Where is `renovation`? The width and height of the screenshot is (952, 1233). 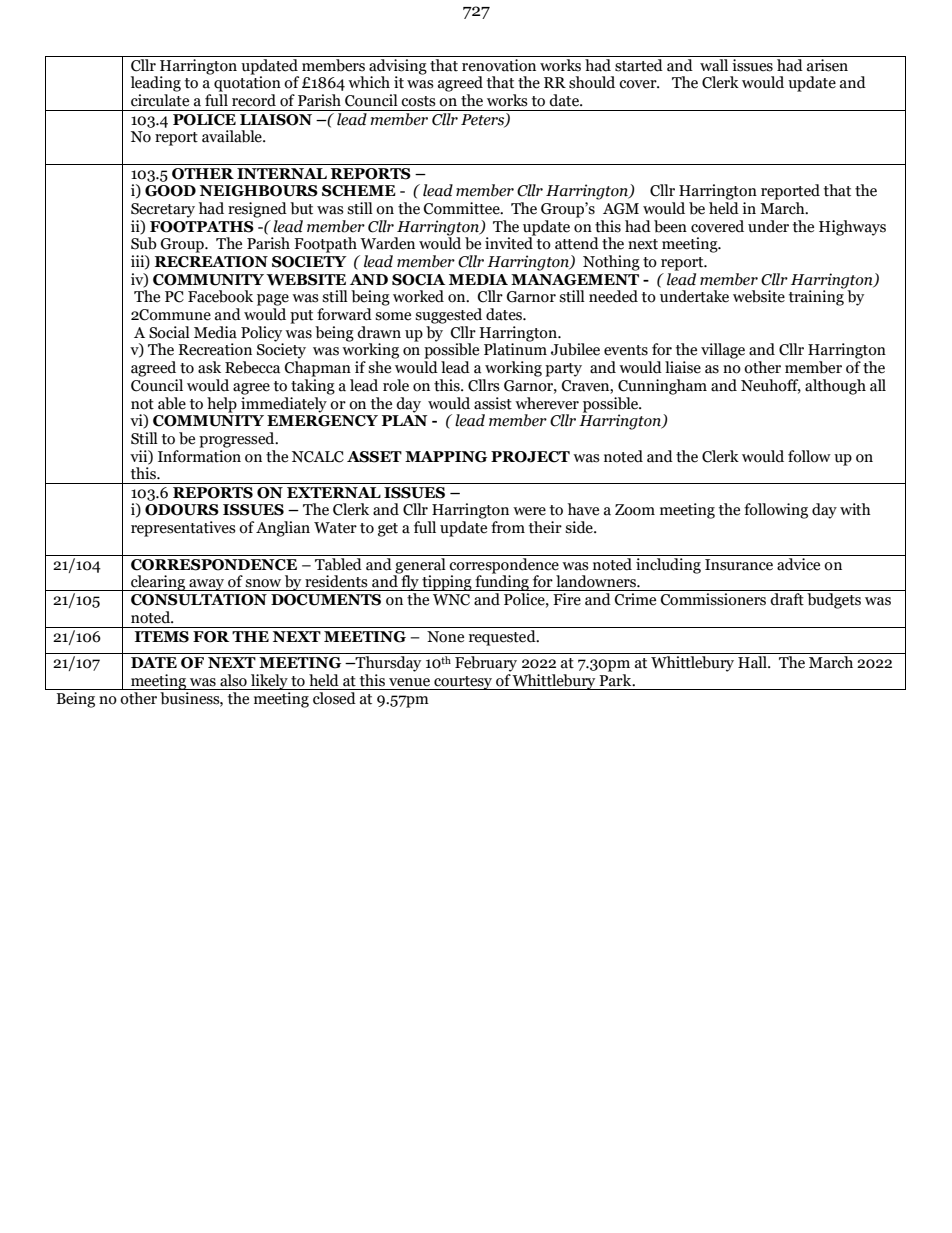
renovation is located at coordinates (499, 65).
